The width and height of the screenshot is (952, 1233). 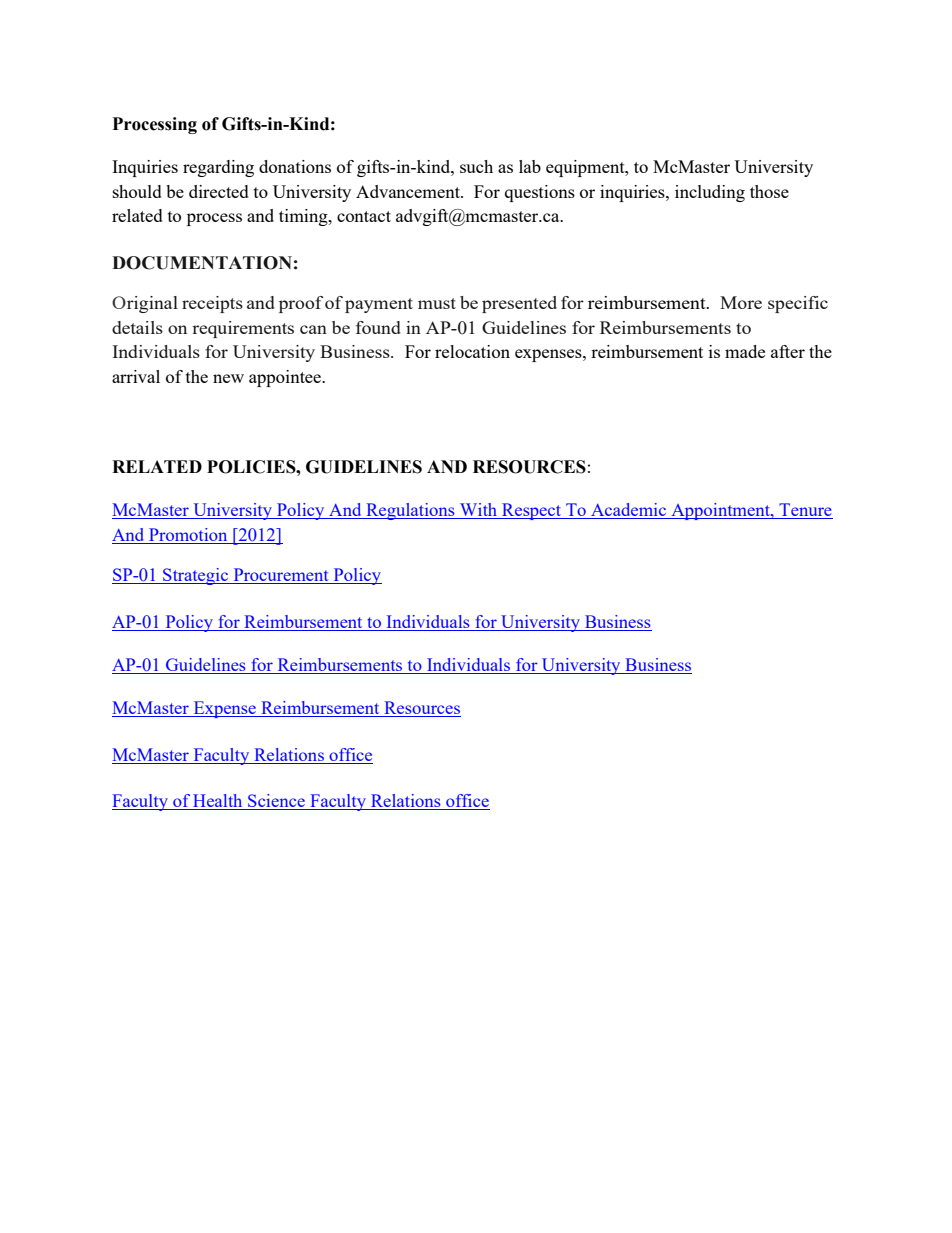 I want to click on Health, so click(x=218, y=802).
